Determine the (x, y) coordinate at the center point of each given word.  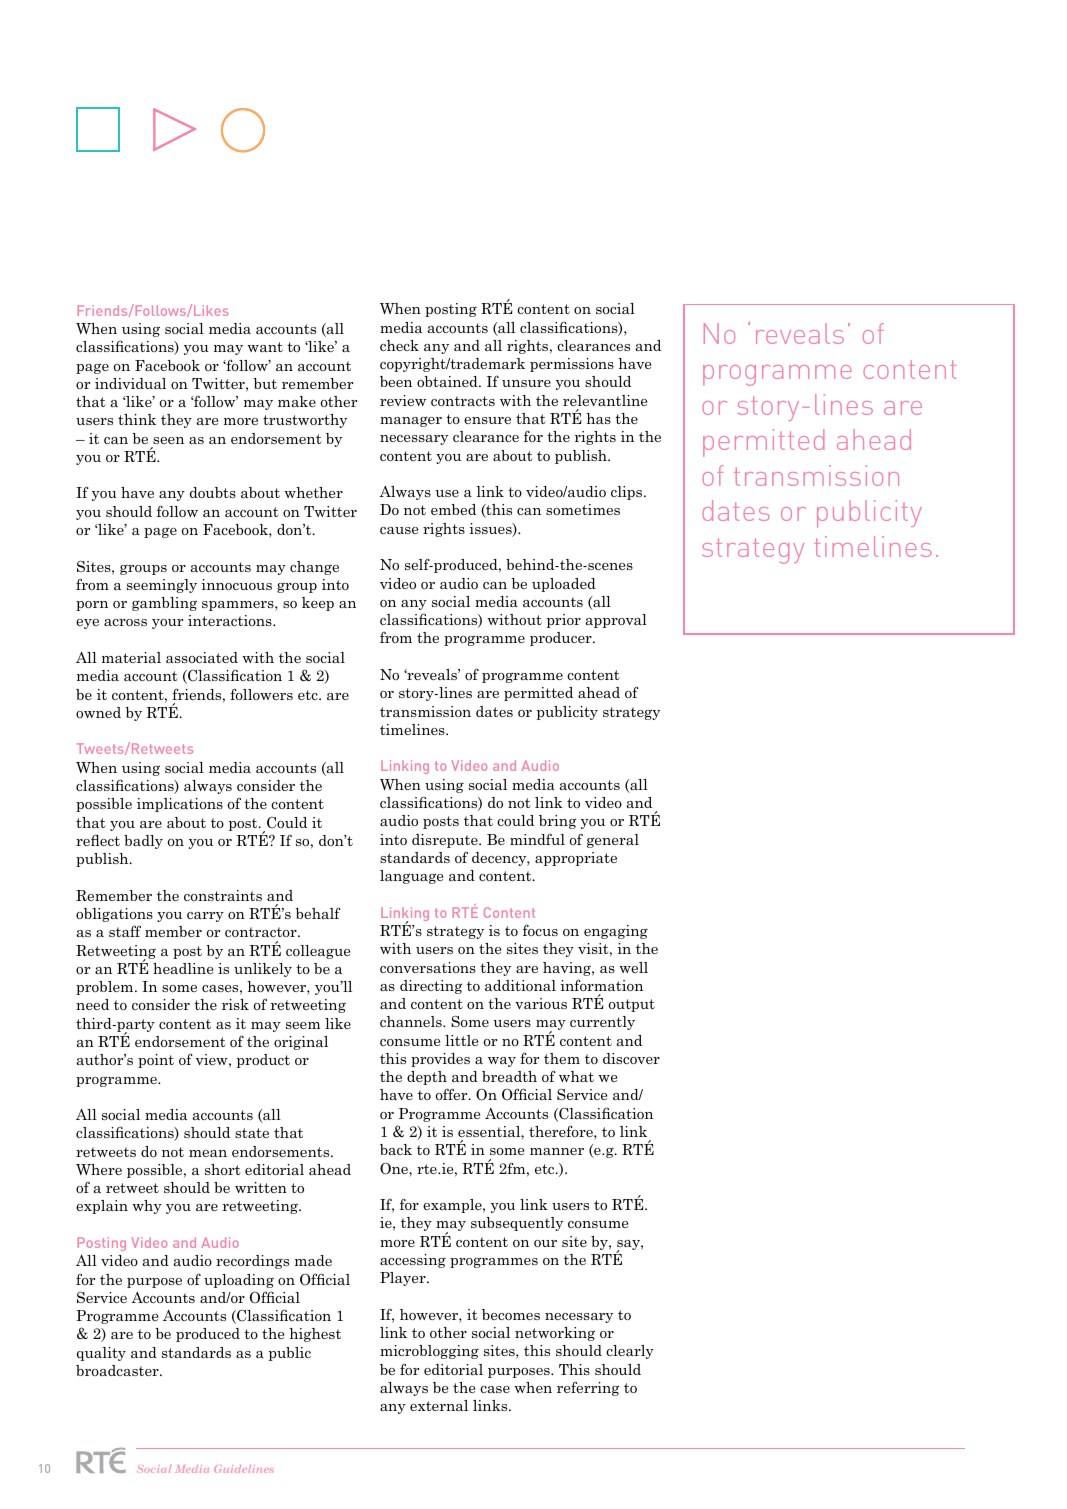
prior (564, 621)
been (396, 381)
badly (143, 842)
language (411, 877)
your (167, 624)
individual (130, 383)
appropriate (576, 859)
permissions (572, 365)
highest (315, 1335)
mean (208, 1153)
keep (318, 604)
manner (557, 1151)
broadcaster (118, 1370)
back (396, 1149)
